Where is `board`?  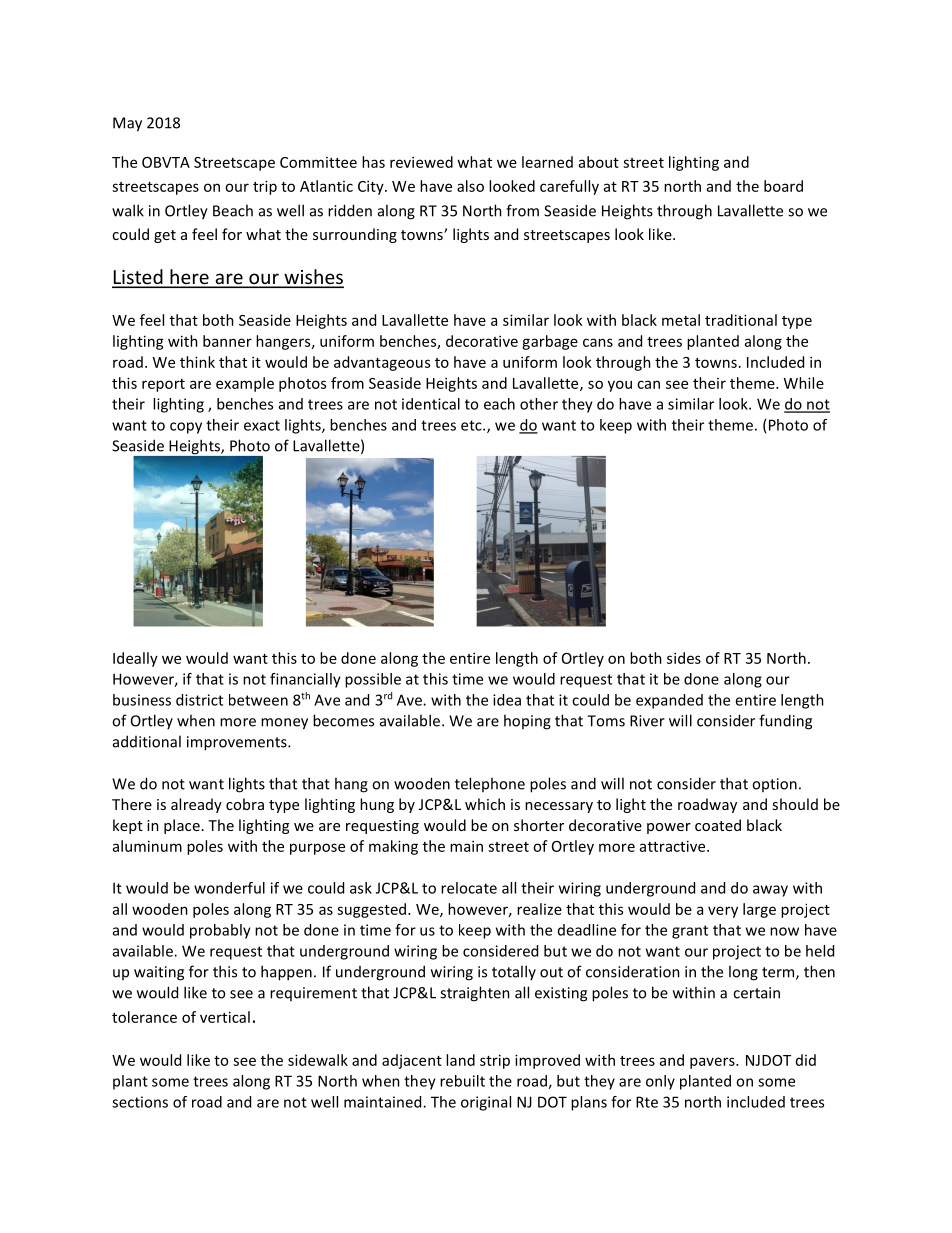
board is located at coordinates (783, 186).
